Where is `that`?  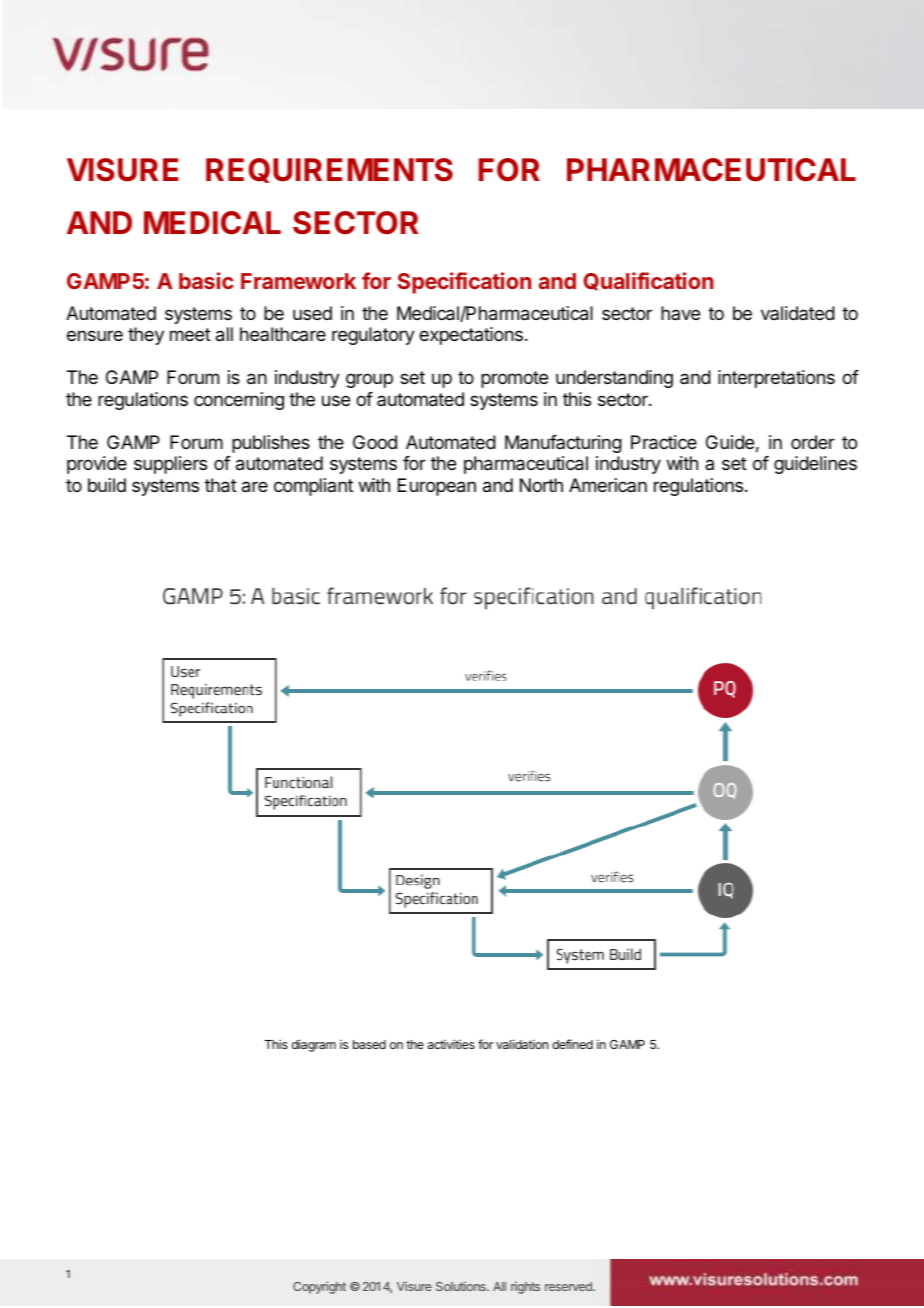 that is located at coordinates (221, 485).
